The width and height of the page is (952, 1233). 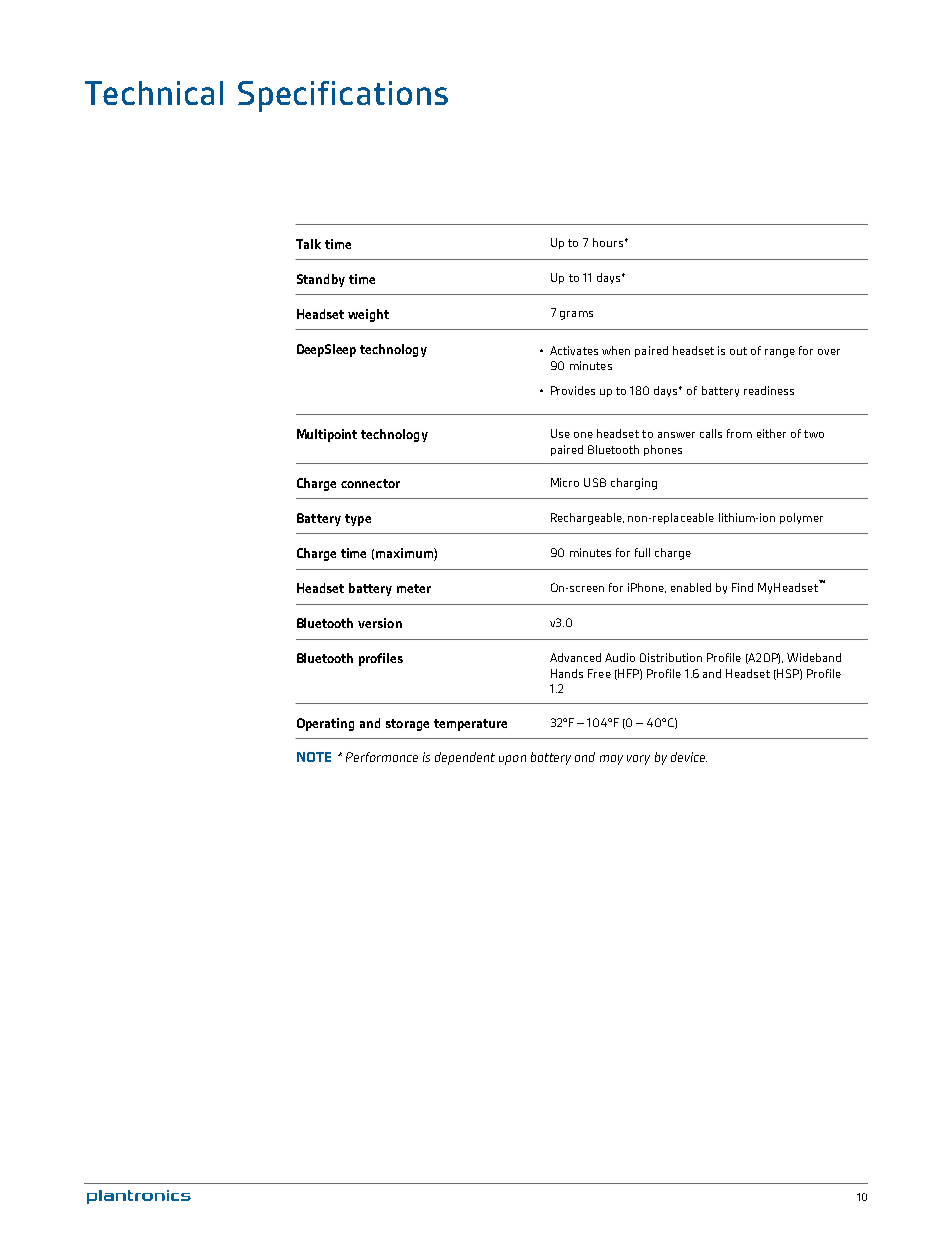 I want to click on Technical, so click(x=154, y=93).
